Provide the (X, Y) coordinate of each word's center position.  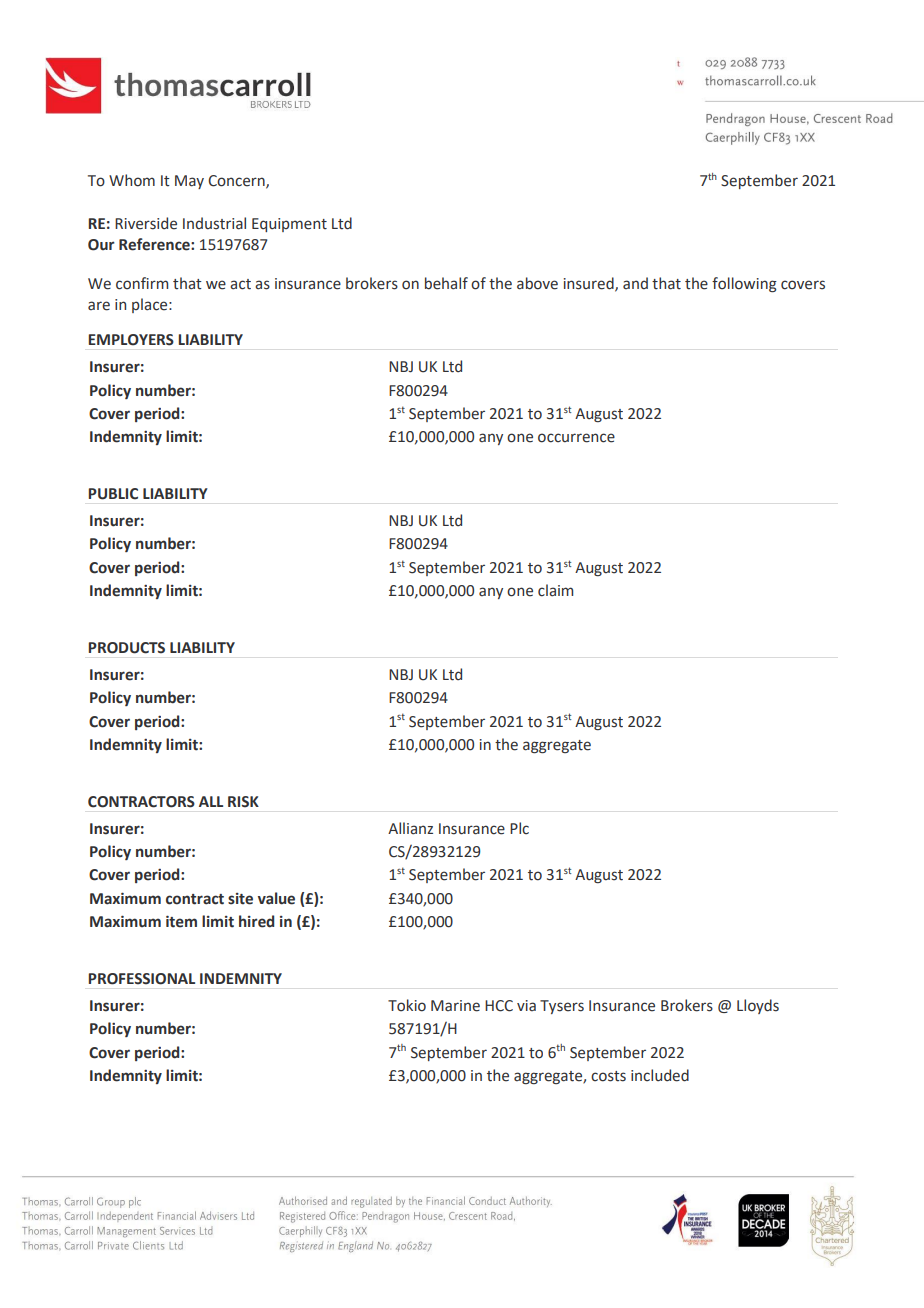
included (660, 1075)
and (635, 283)
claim (555, 590)
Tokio (407, 1005)
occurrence (576, 438)
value (276, 898)
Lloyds (758, 1006)
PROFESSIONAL (141, 979)
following (744, 284)
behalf (446, 283)
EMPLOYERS (131, 340)
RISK (243, 802)
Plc (519, 828)
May (189, 182)
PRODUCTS (126, 648)
